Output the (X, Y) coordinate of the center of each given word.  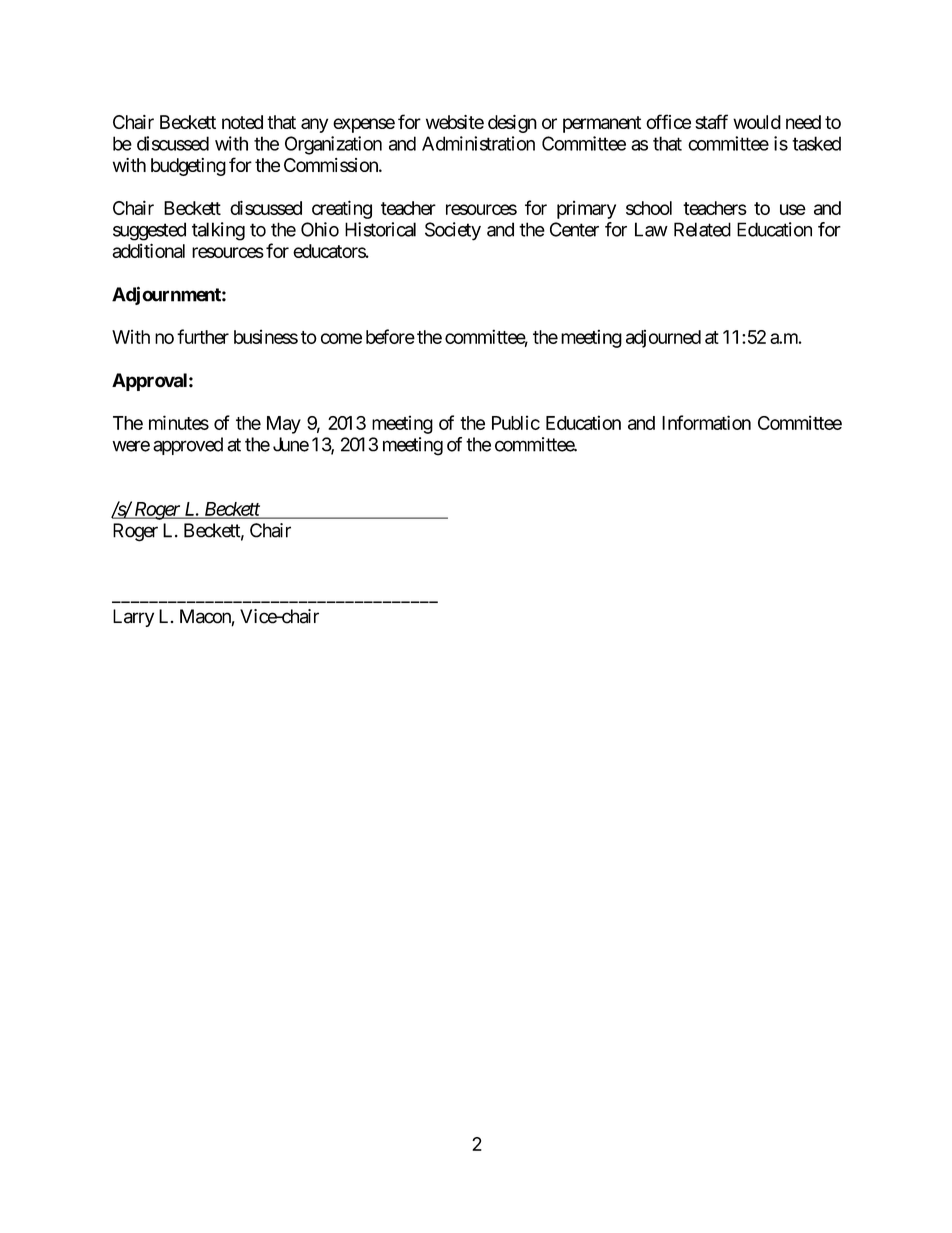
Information (706, 422)
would (757, 122)
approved (188, 446)
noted (242, 122)
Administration (478, 143)
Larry (133, 618)
